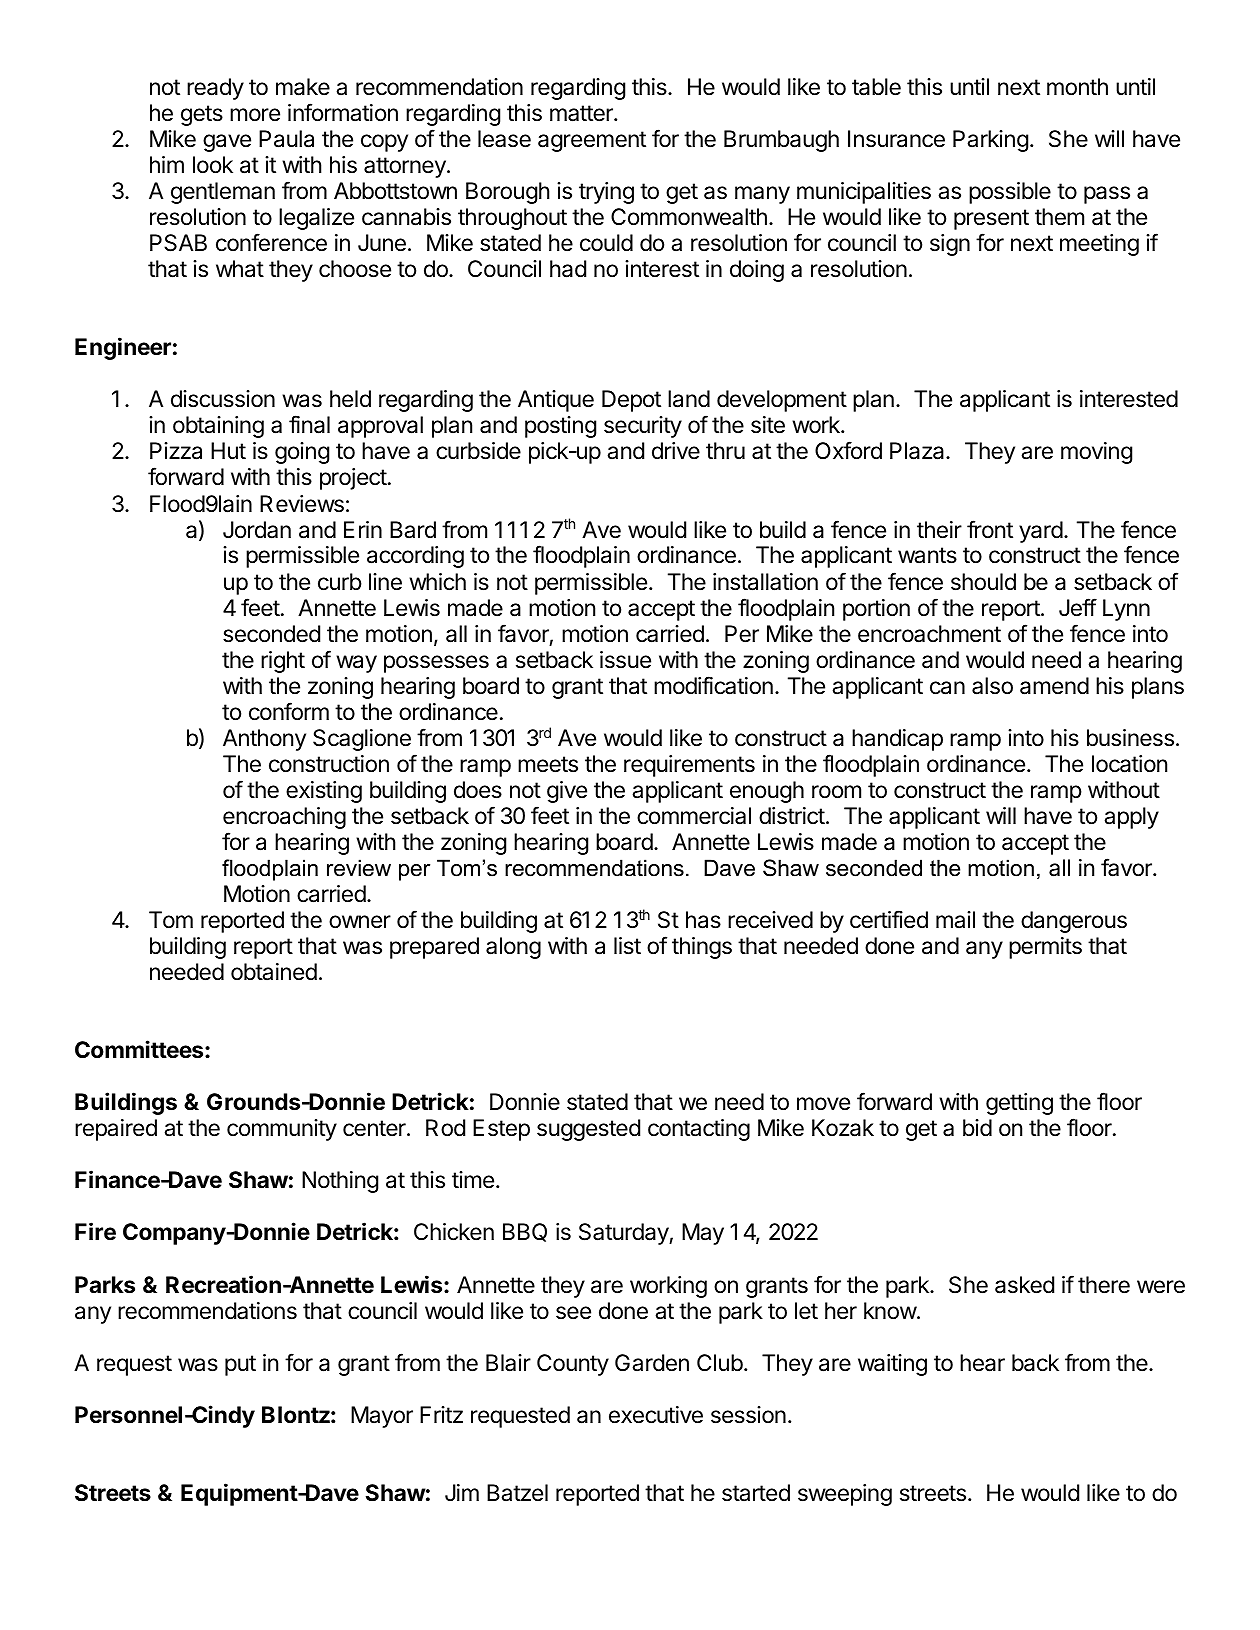 The image size is (1260, 1630). I want to click on moving, so click(1096, 453).
